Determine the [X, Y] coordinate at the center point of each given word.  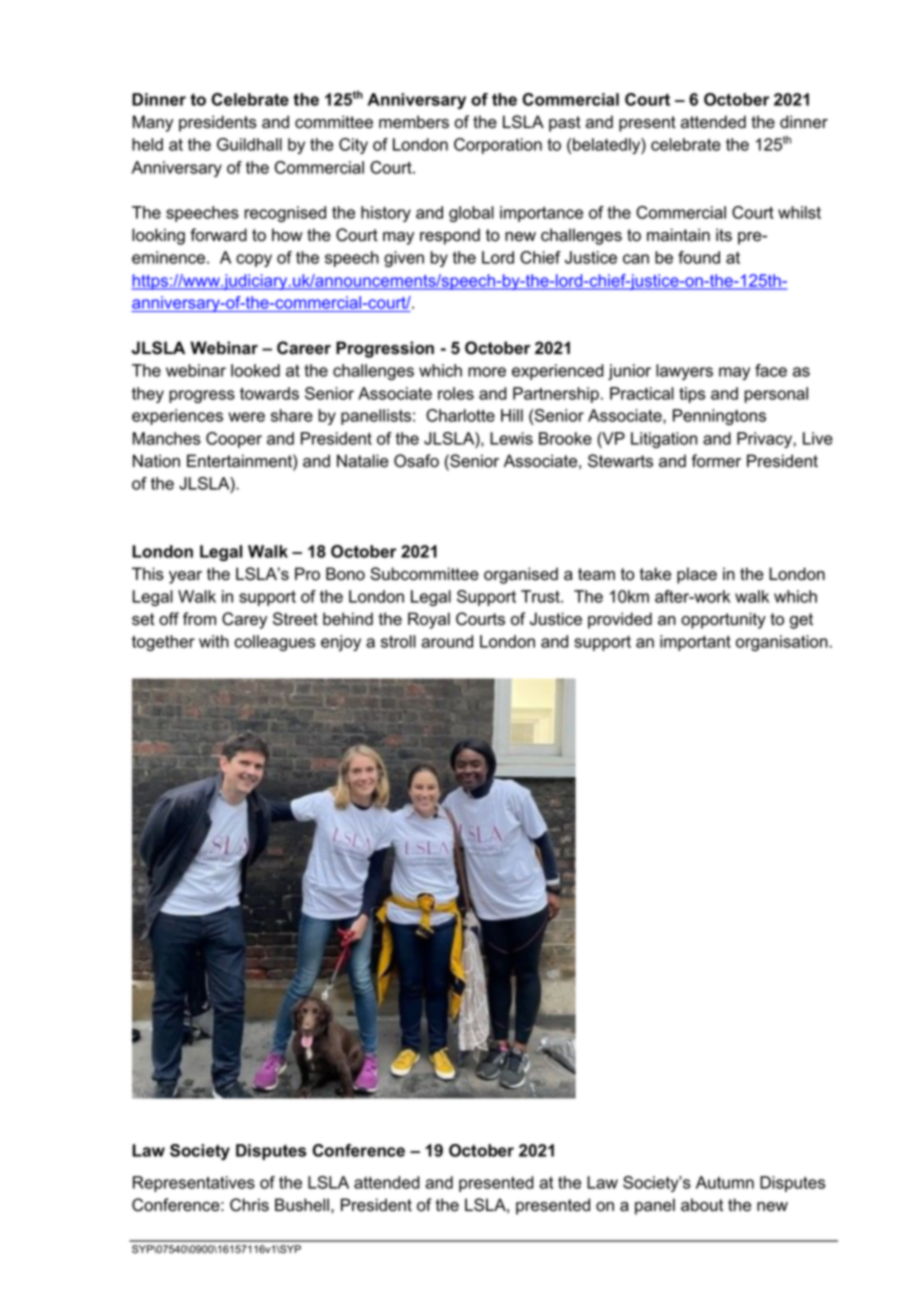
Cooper [234, 440]
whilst [799, 212]
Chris [249, 1205]
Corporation [498, 146]
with [214, 641]
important [695, 643]
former [716, 461]
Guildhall [249, 144]
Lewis [511, 438]
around [447, 641]
